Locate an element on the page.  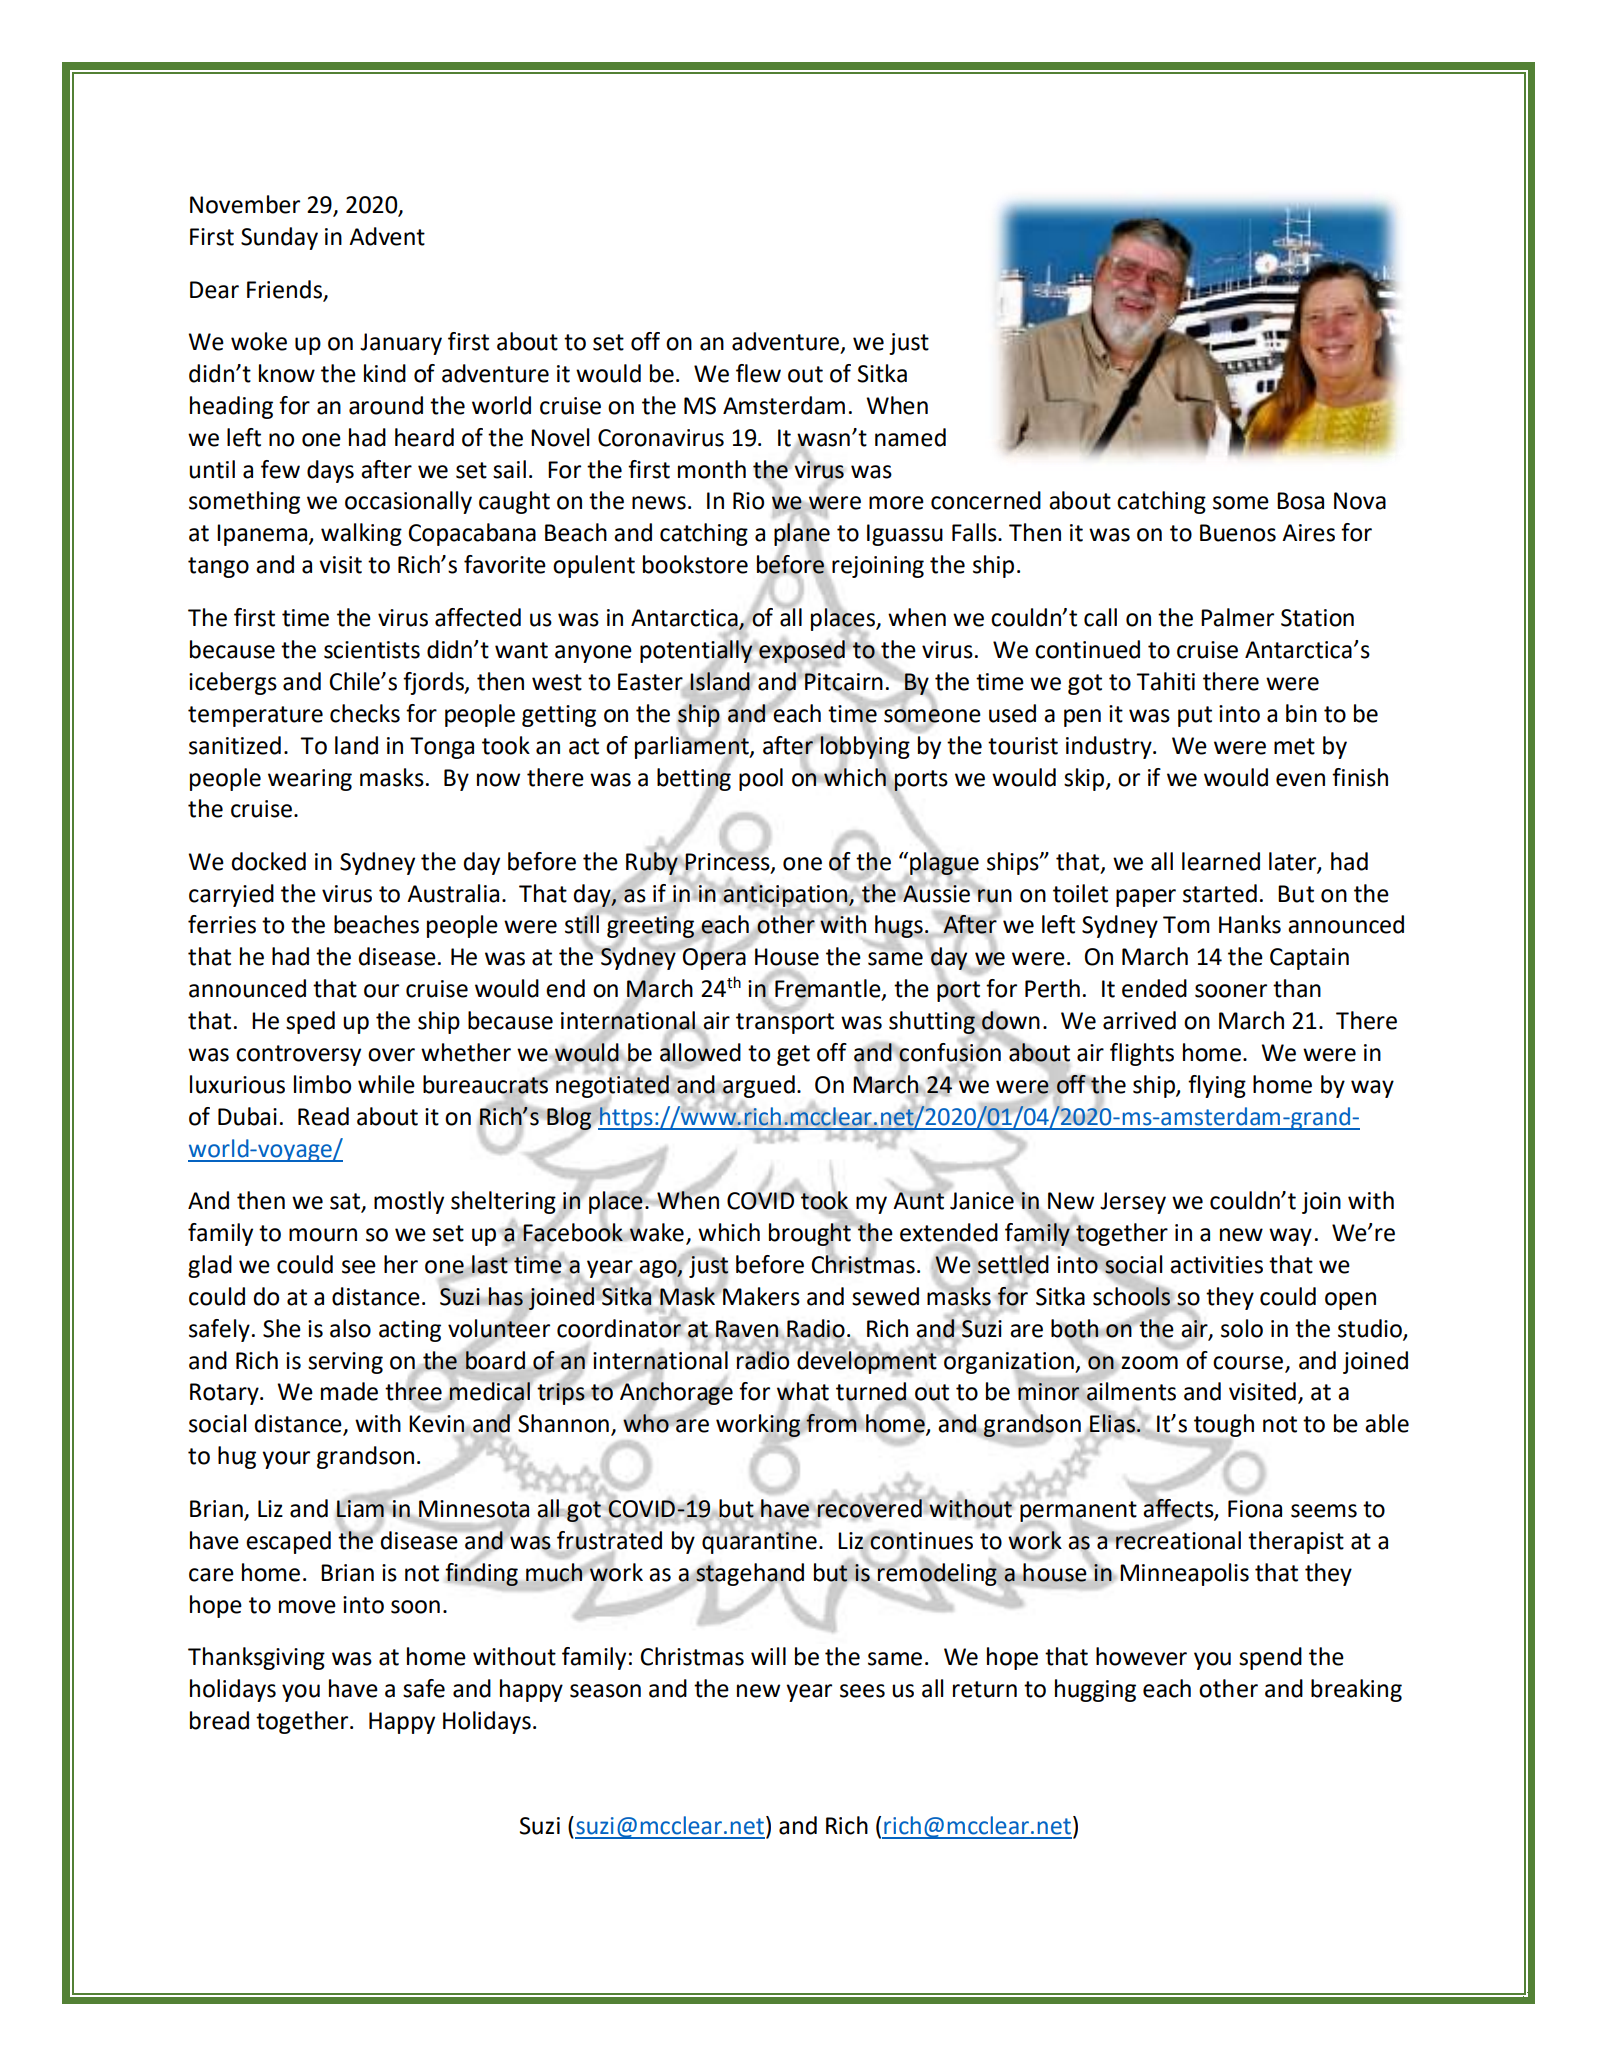
Jersey is located at coordinates (1133, 1203).
